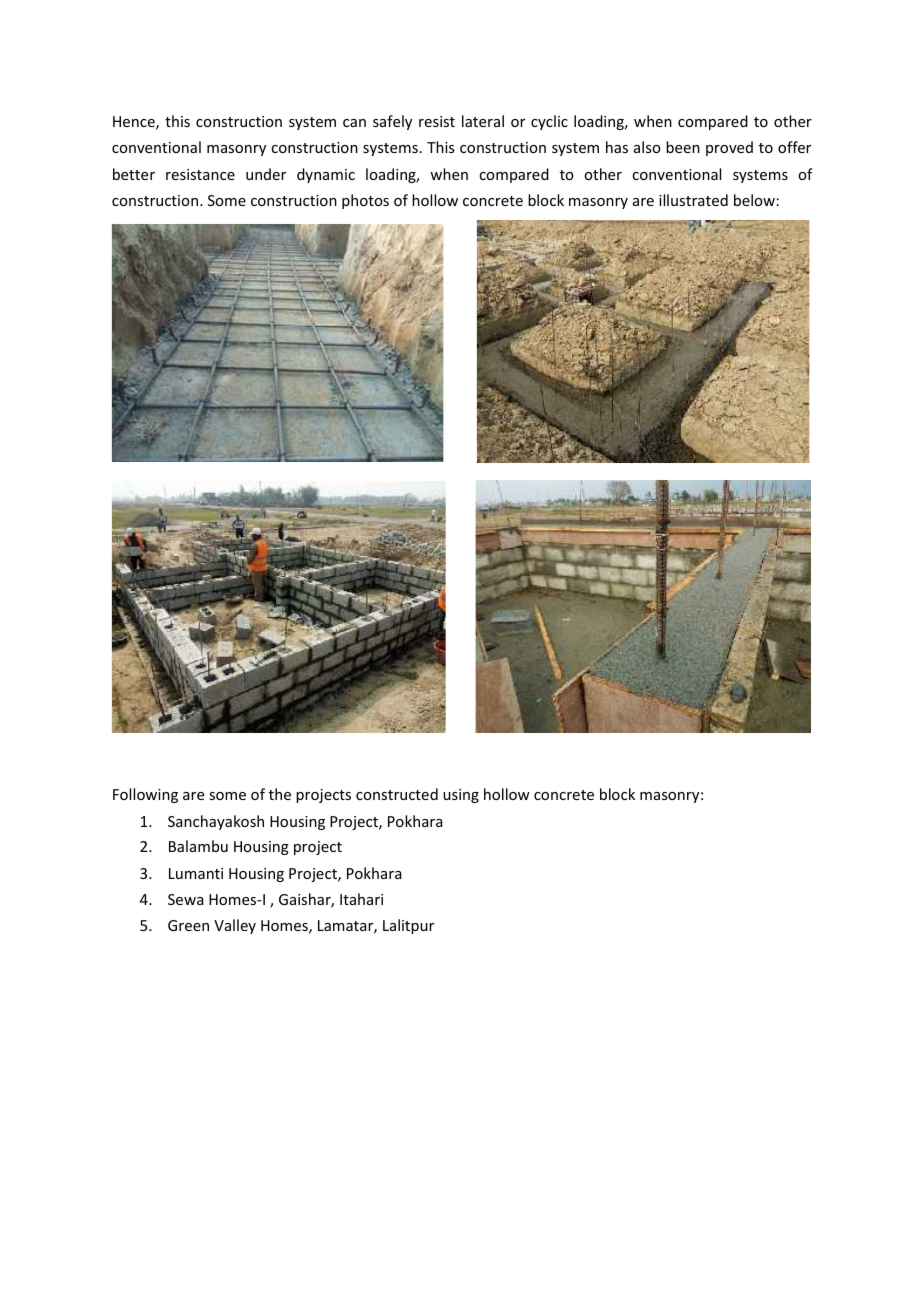  I want to click on illustrated, so click(693, 200).
